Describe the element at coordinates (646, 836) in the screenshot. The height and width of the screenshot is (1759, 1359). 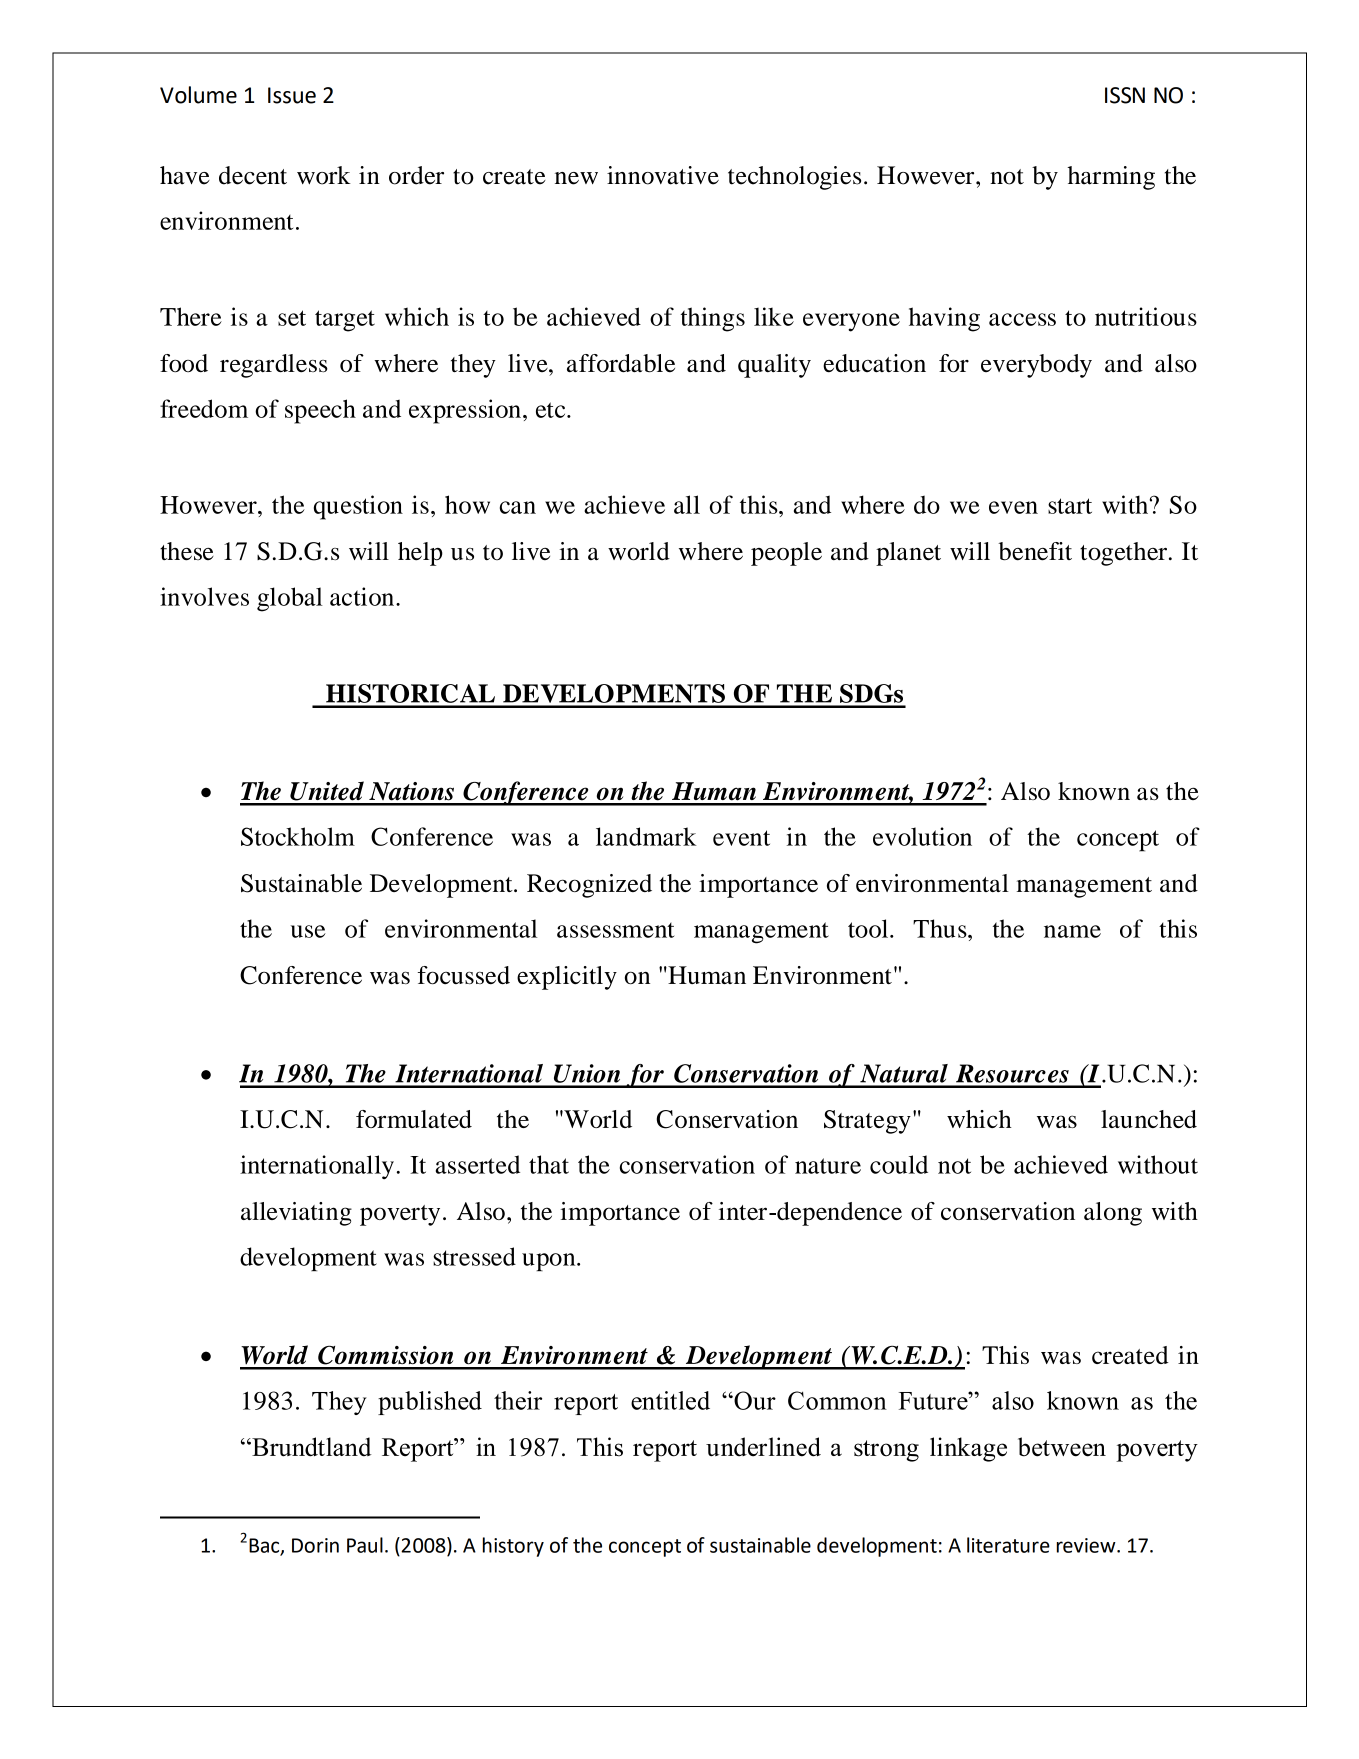
I see `landmark` at that location.
